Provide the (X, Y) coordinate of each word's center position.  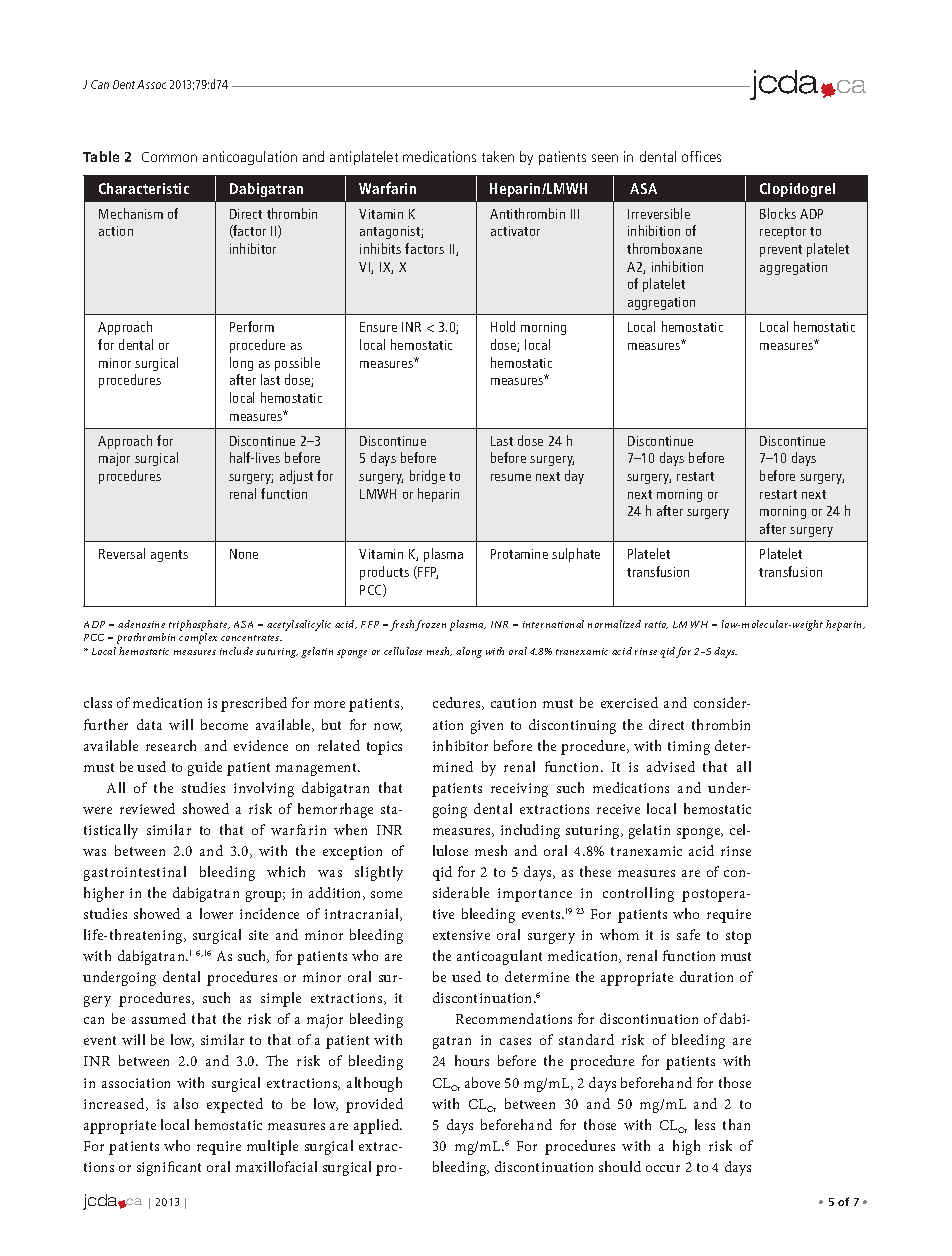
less (705, 1124)
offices (701, 156)
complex (198, 638)
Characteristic (144, 188)
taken (498, 156)
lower (216, 913)
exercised (629, 702)
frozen (430, 625)
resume (511, 477)
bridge (427, 477)
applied (378, 1126)
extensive (461, 935)
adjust (296, 477)
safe (688, 934)
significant (169, 1168)
